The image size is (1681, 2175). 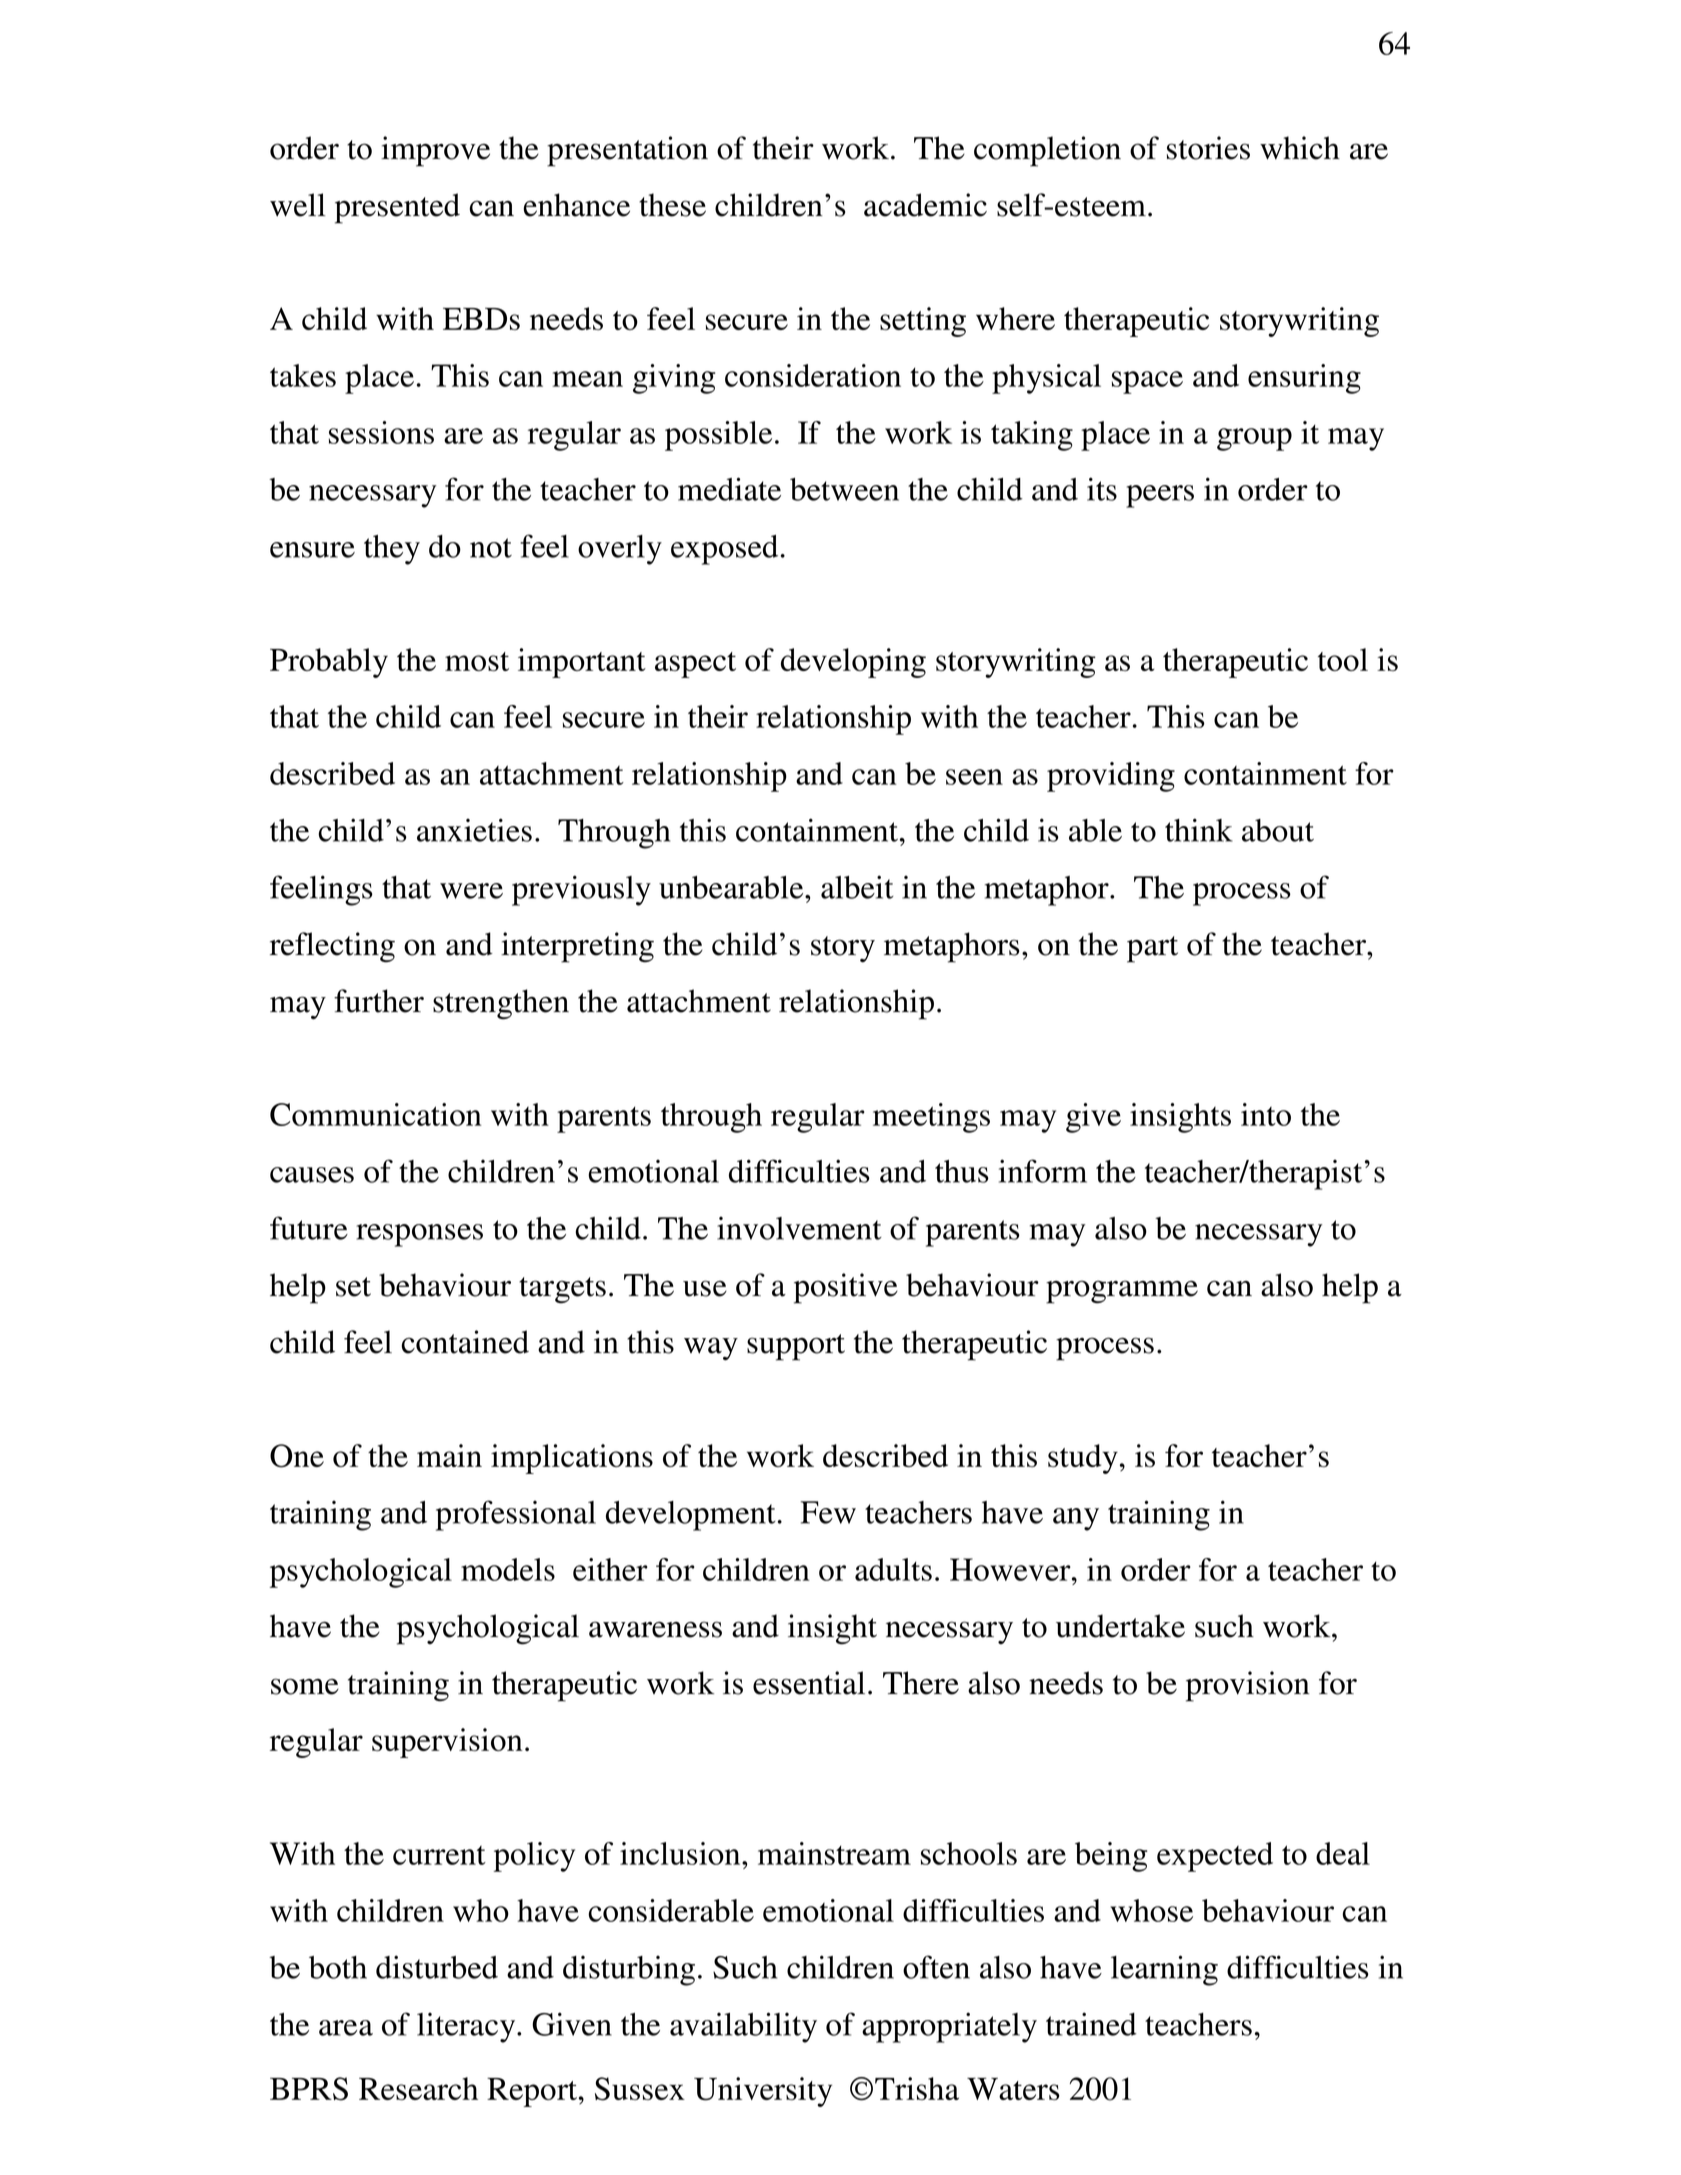 What do you see at coordinates (796, 1347) in the screenshot?
I see `support` at bounding box center [796, 1347].
